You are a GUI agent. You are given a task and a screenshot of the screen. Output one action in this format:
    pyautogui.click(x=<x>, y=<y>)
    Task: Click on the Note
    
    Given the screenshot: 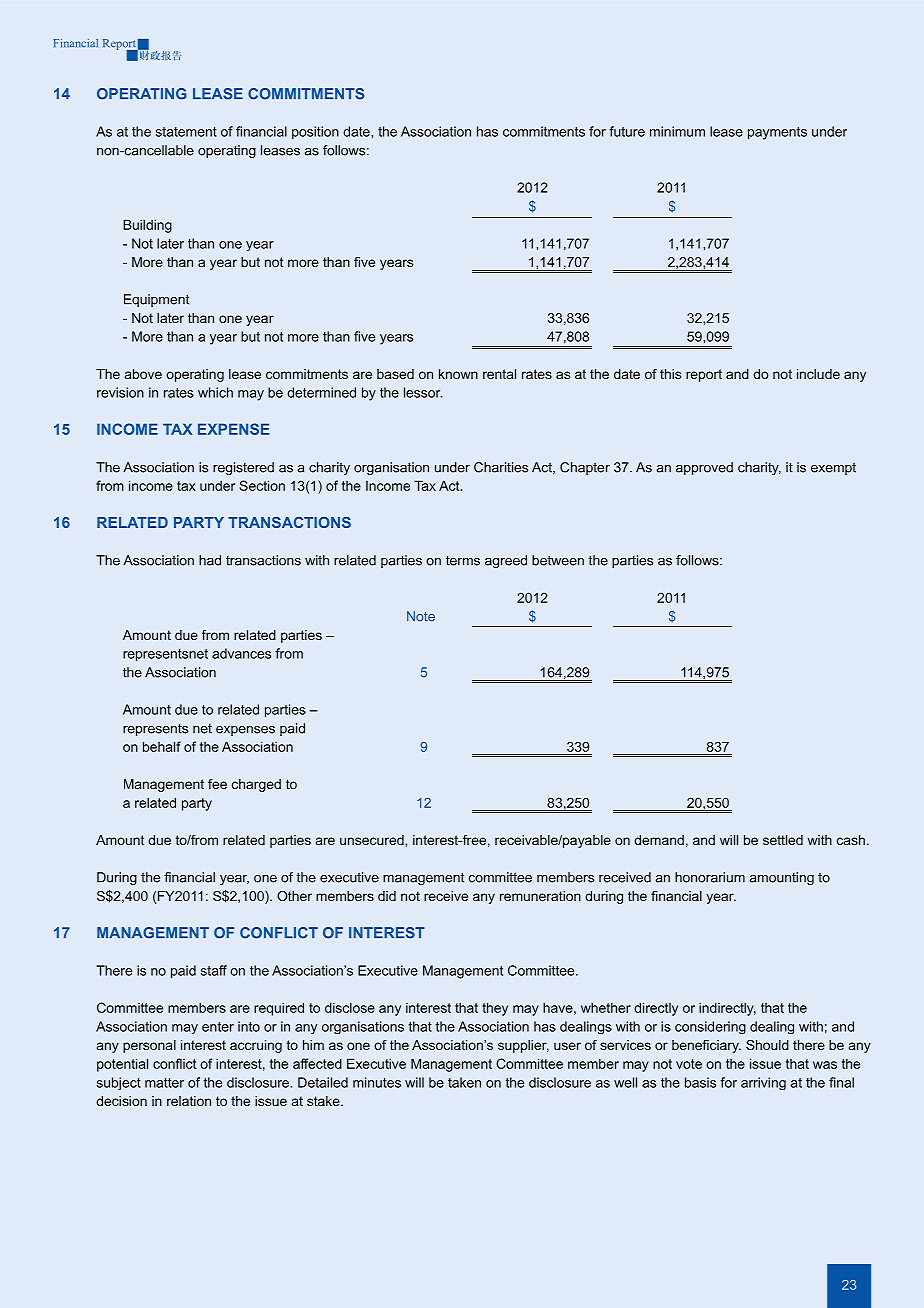 What is the action you would take?
    pyautogui.click(x=421, y=616)
